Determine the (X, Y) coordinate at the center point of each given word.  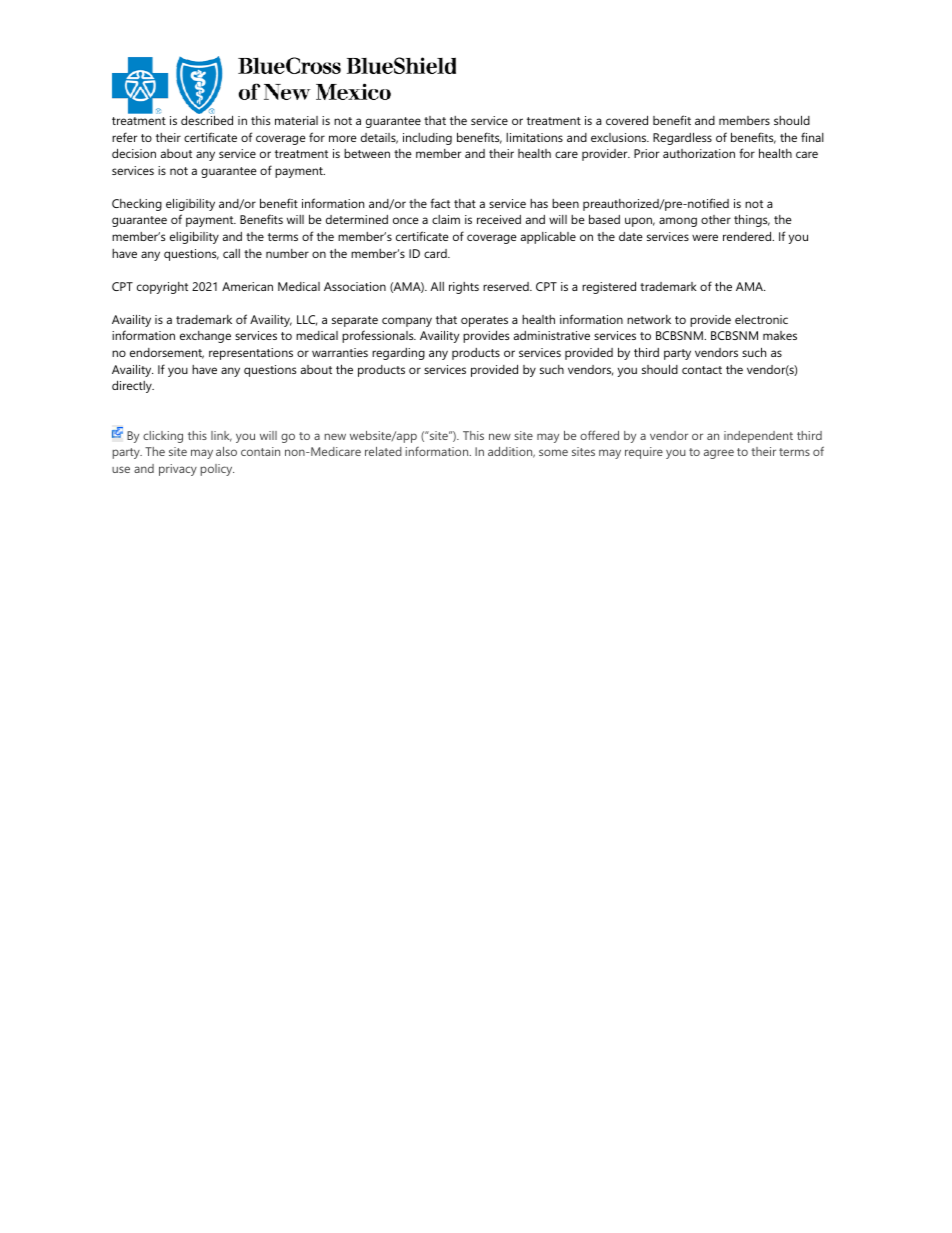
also (226, 451)
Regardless (682, 138)
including (427, 139)
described (207, 120)
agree (719, 454)
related (383, 451)
